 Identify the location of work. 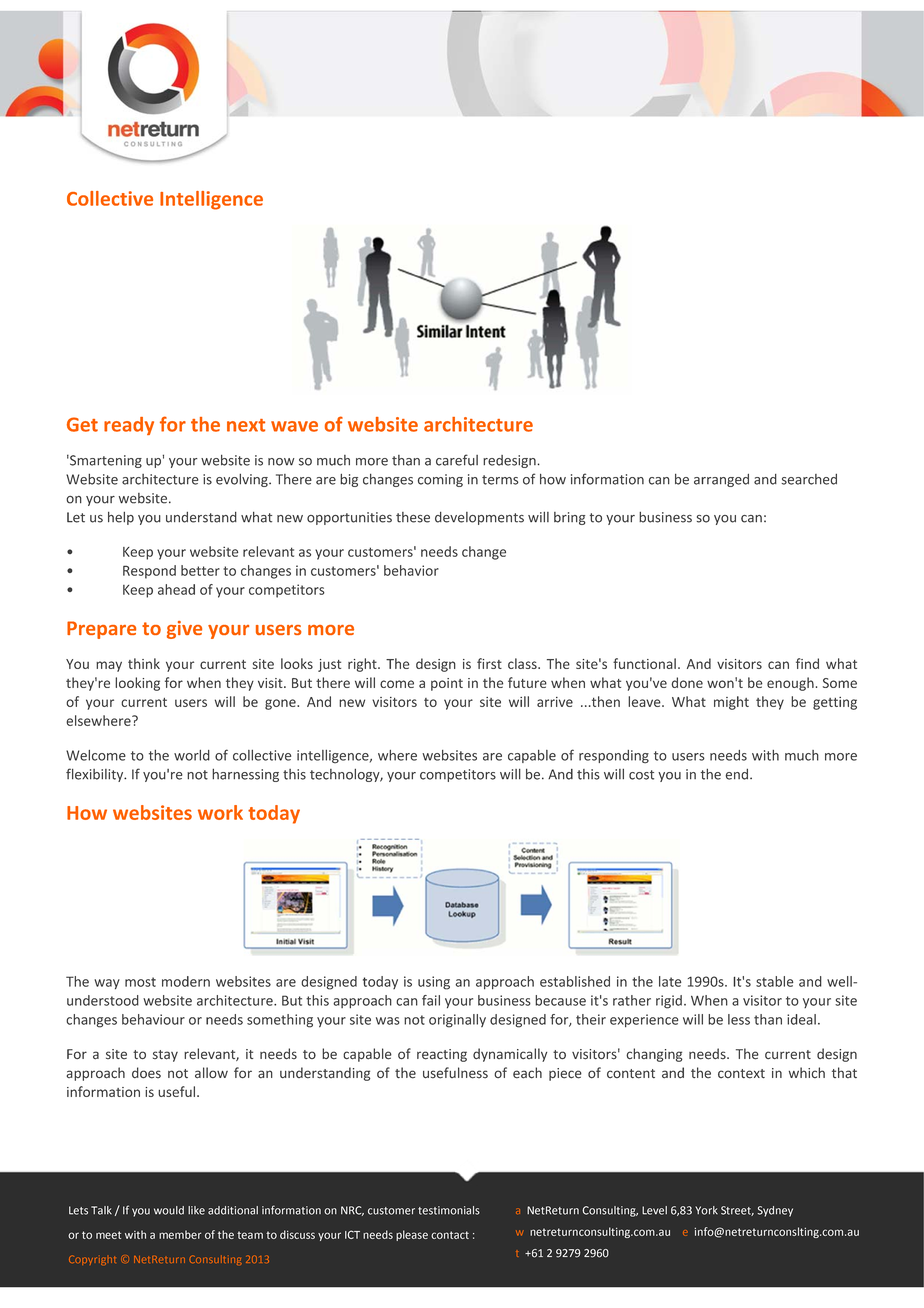
(220, 812).
